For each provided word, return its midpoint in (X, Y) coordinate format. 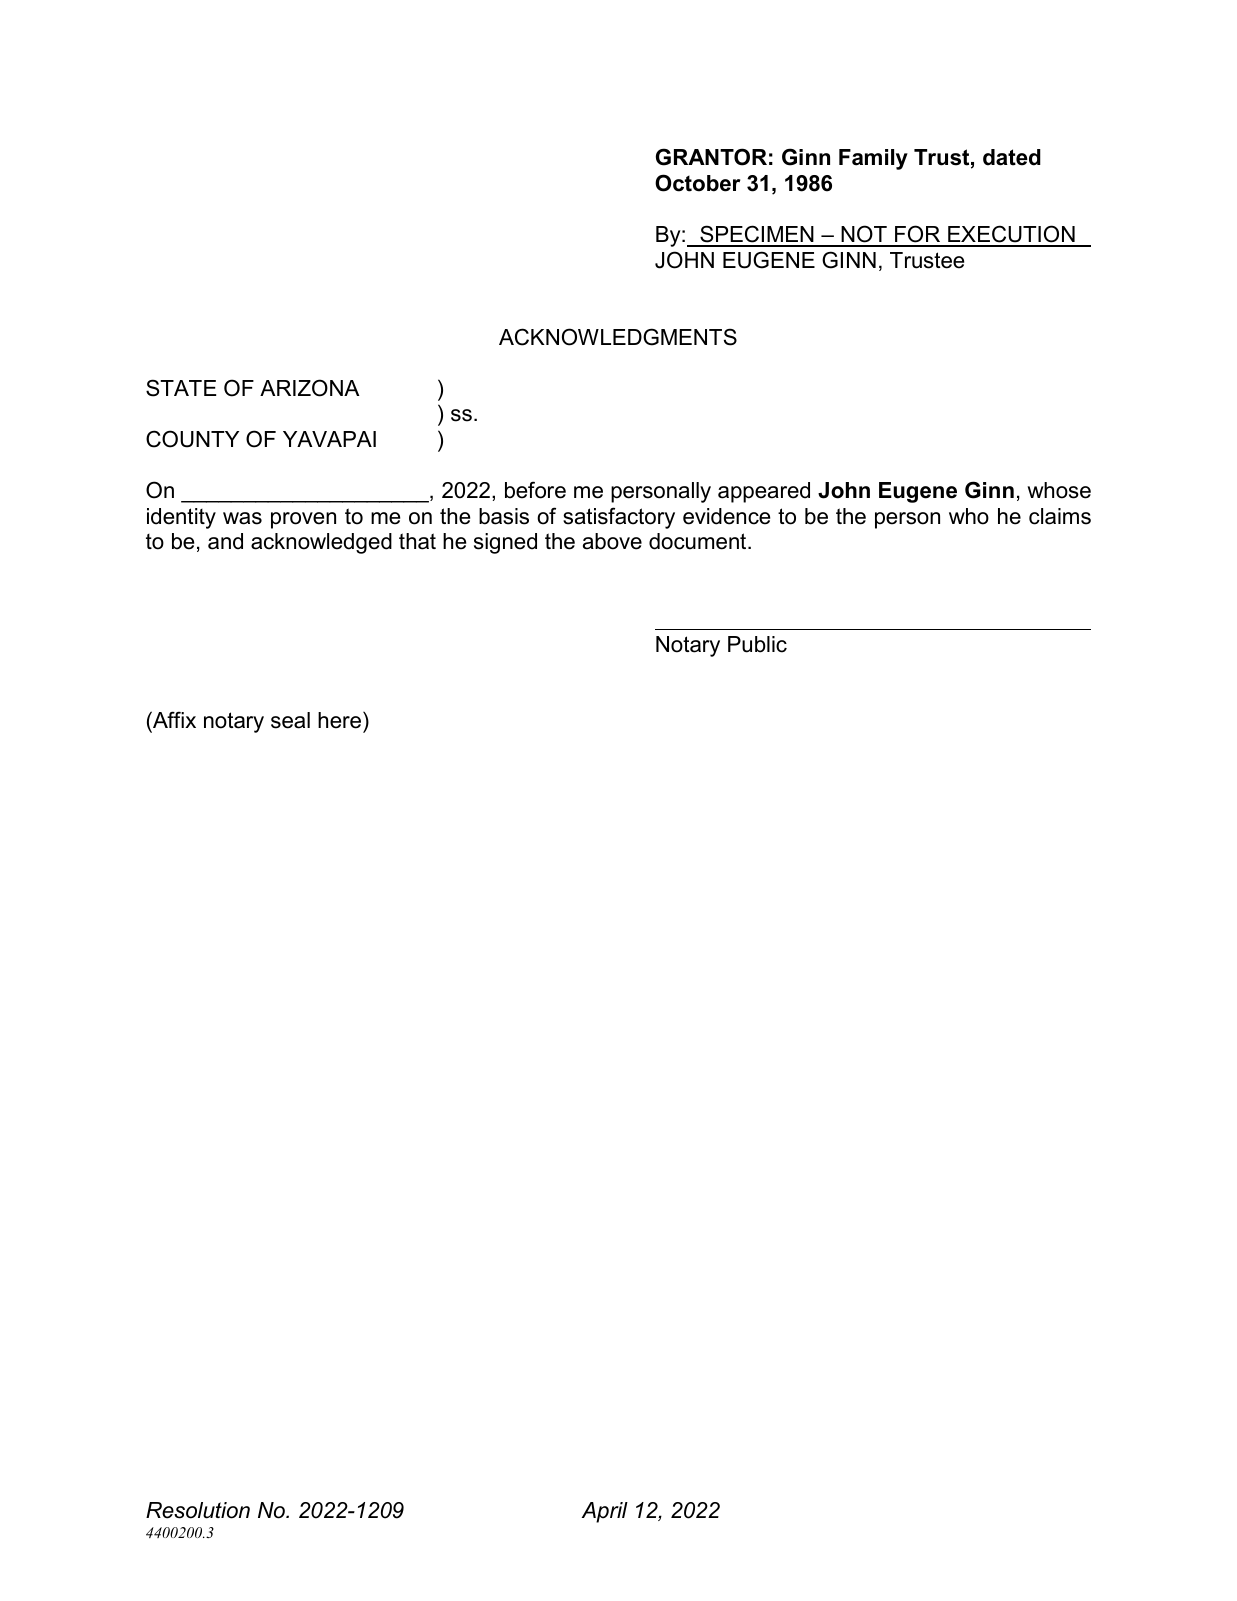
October (698, 183)
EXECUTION (1011, 235)
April (605, 1512)
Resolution (198, 1510)
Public (757, 644)
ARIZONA (310, 388)
